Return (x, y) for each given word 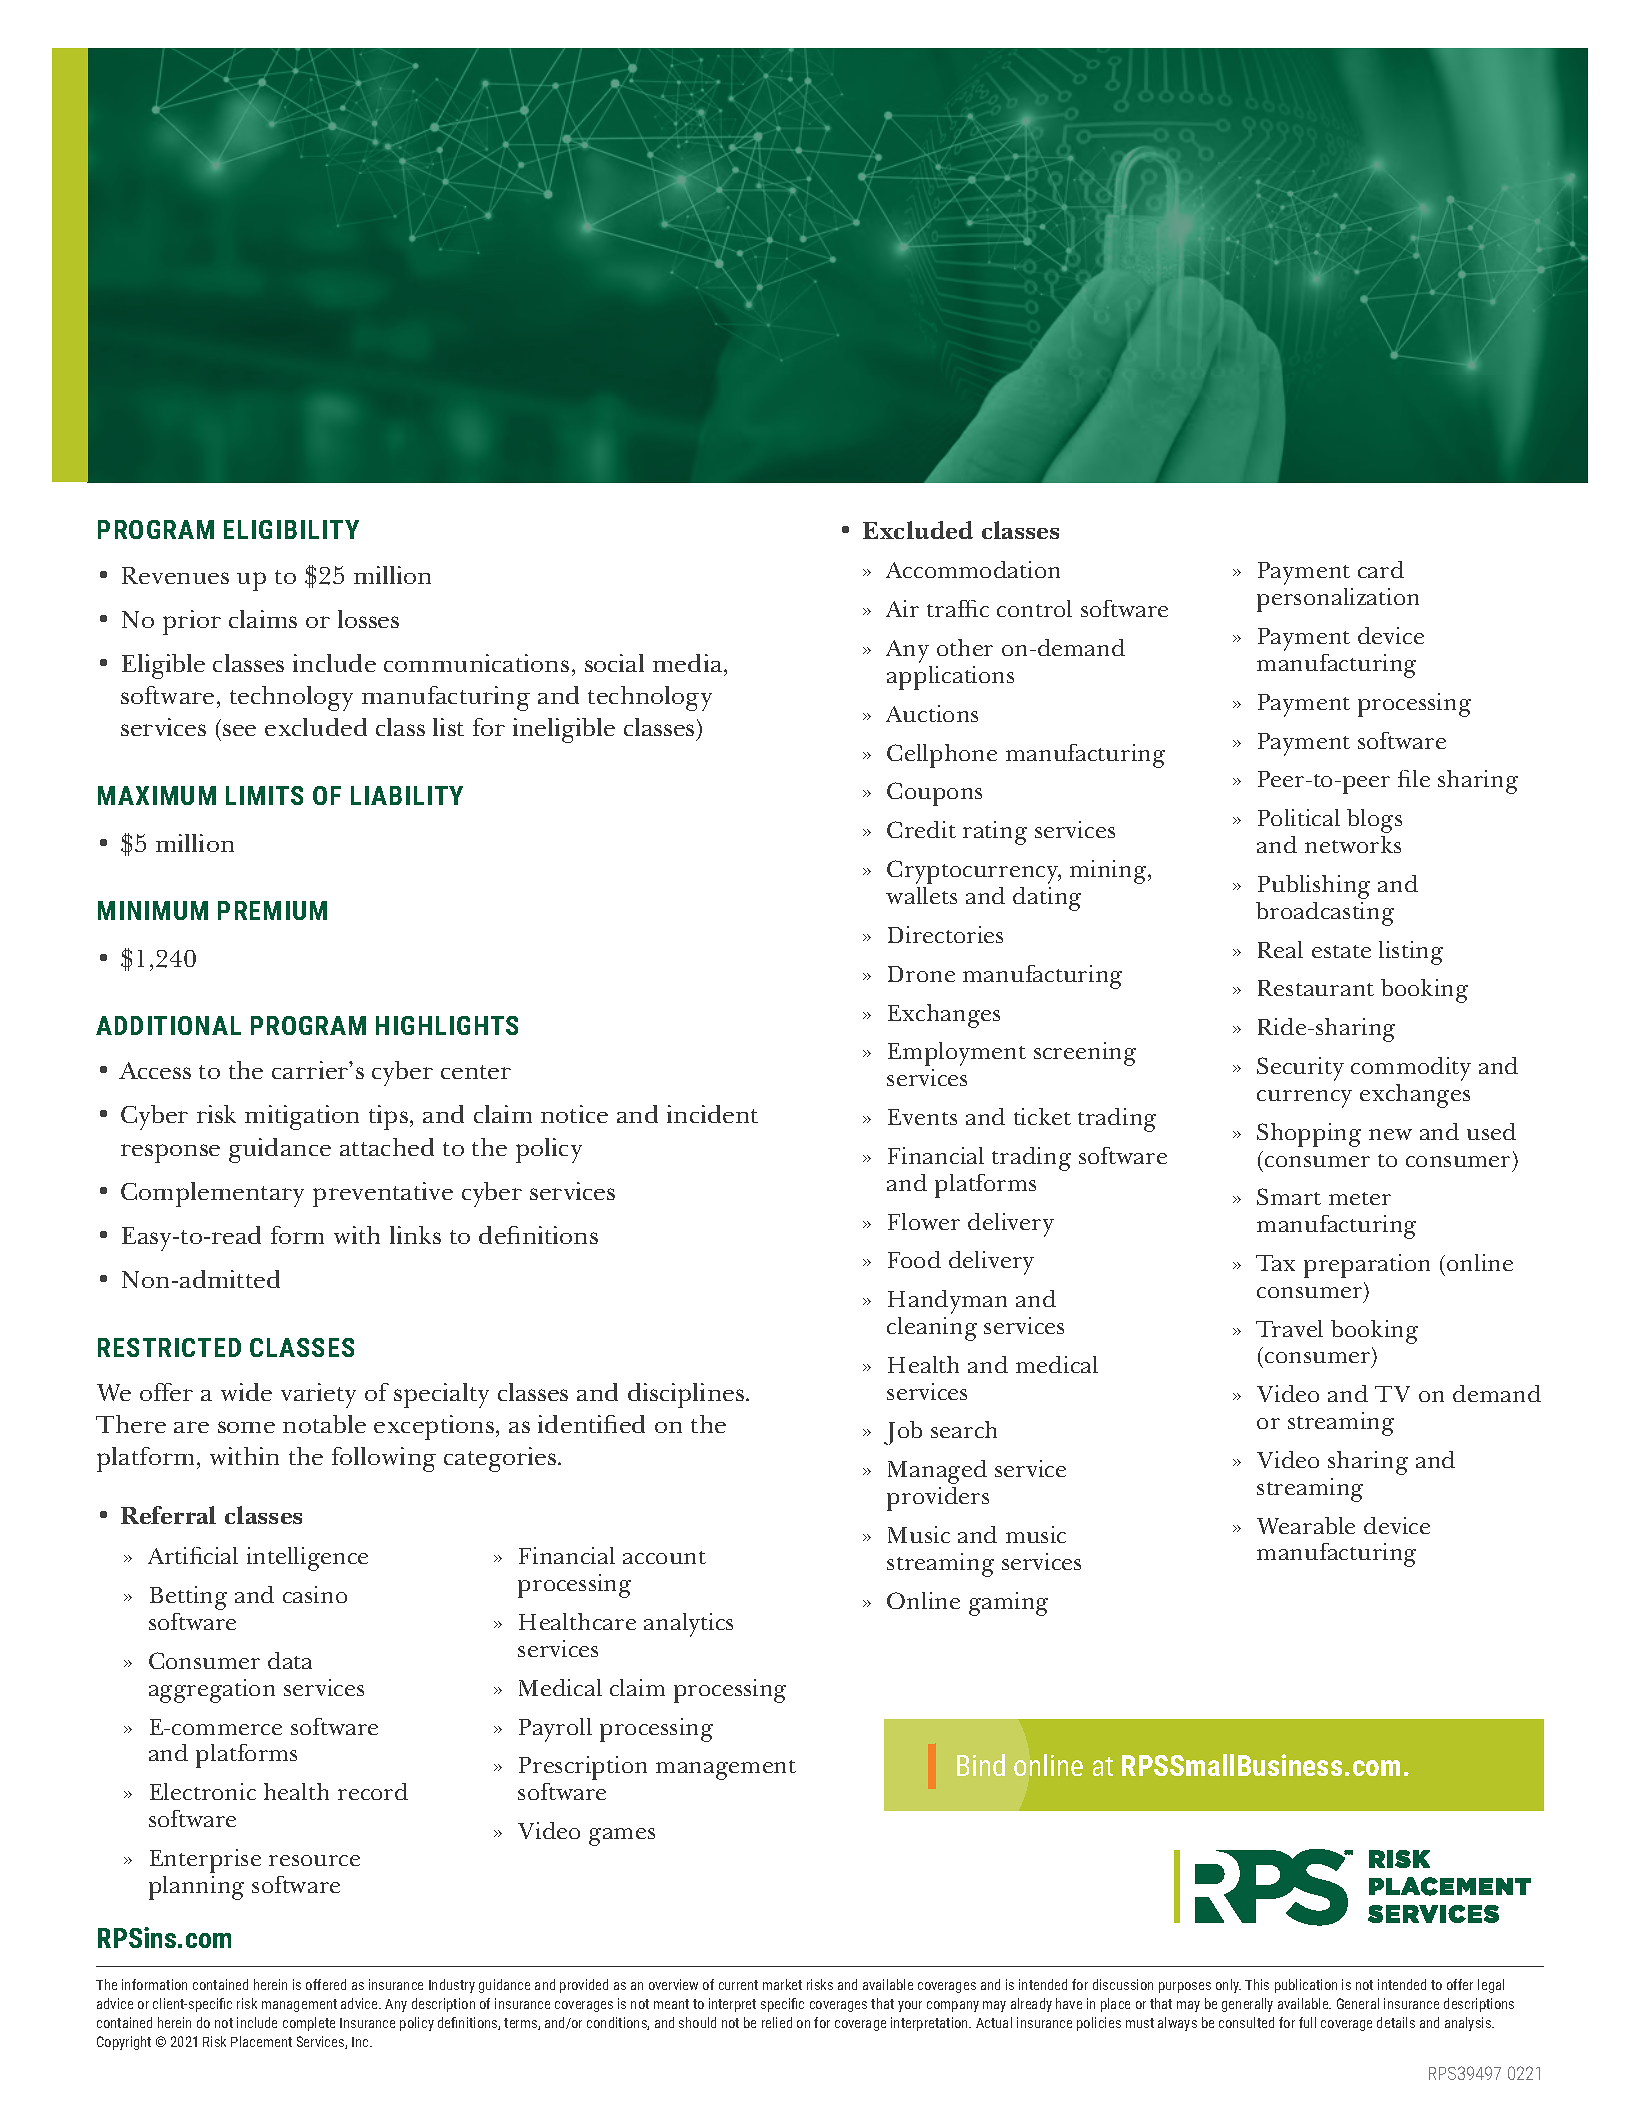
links (415, 1235)
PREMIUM (272, 910)
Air (902, 608)
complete (309, 2024)
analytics (688, 1625)
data (290, 1660)
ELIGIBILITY (291, 529)
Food (914, 1259)
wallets (921, 895)
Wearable (1306, 1525)
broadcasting (1325, 914)
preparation (1367, 1266)
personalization (1338, 600)
